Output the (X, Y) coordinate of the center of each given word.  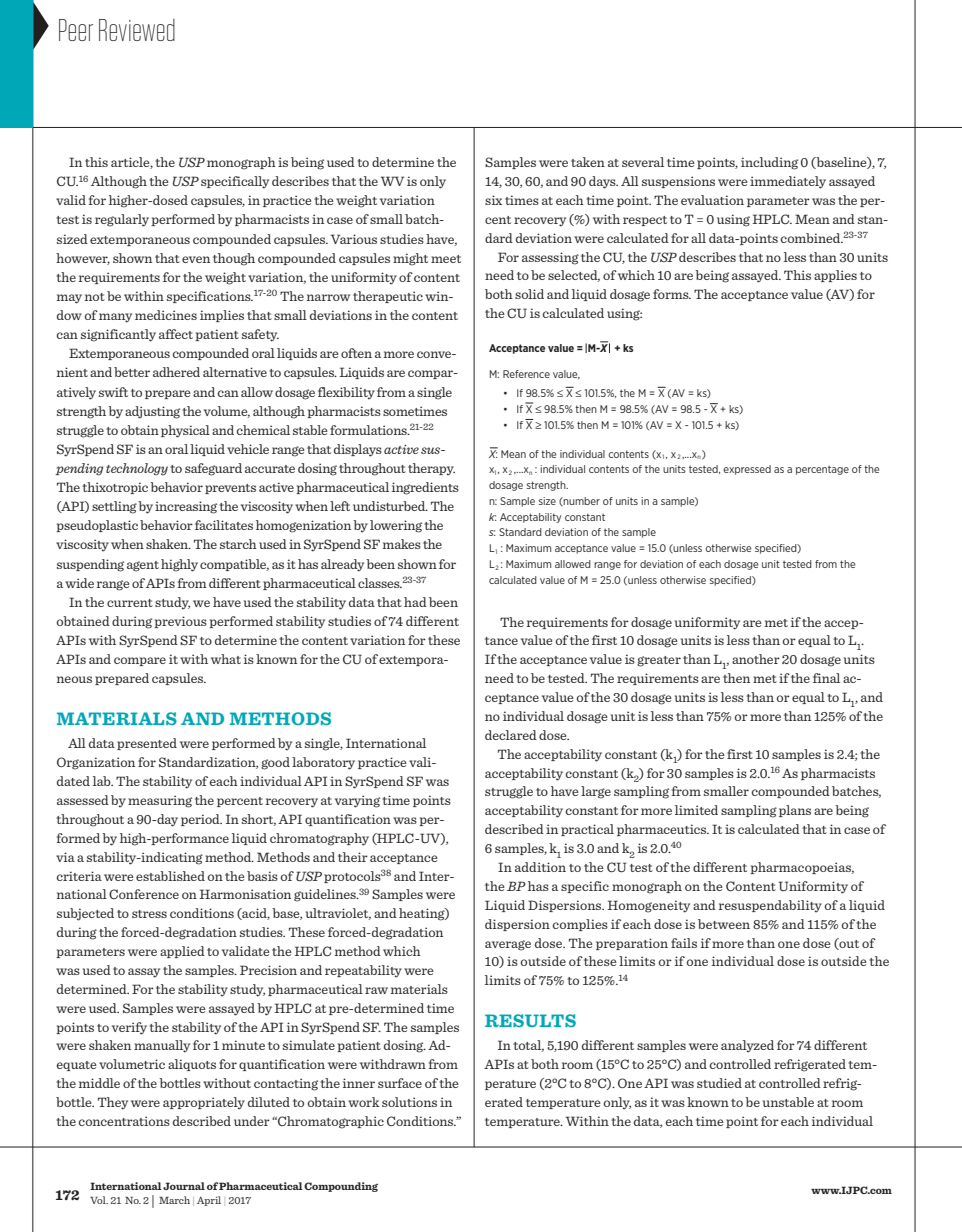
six (493, 200)
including (769, 163)
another (756, 659)
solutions (409, 1102)
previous (180, 622)
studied (719, 1083)
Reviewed (137, 30)
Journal (184, 1186)
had (415, 602)
